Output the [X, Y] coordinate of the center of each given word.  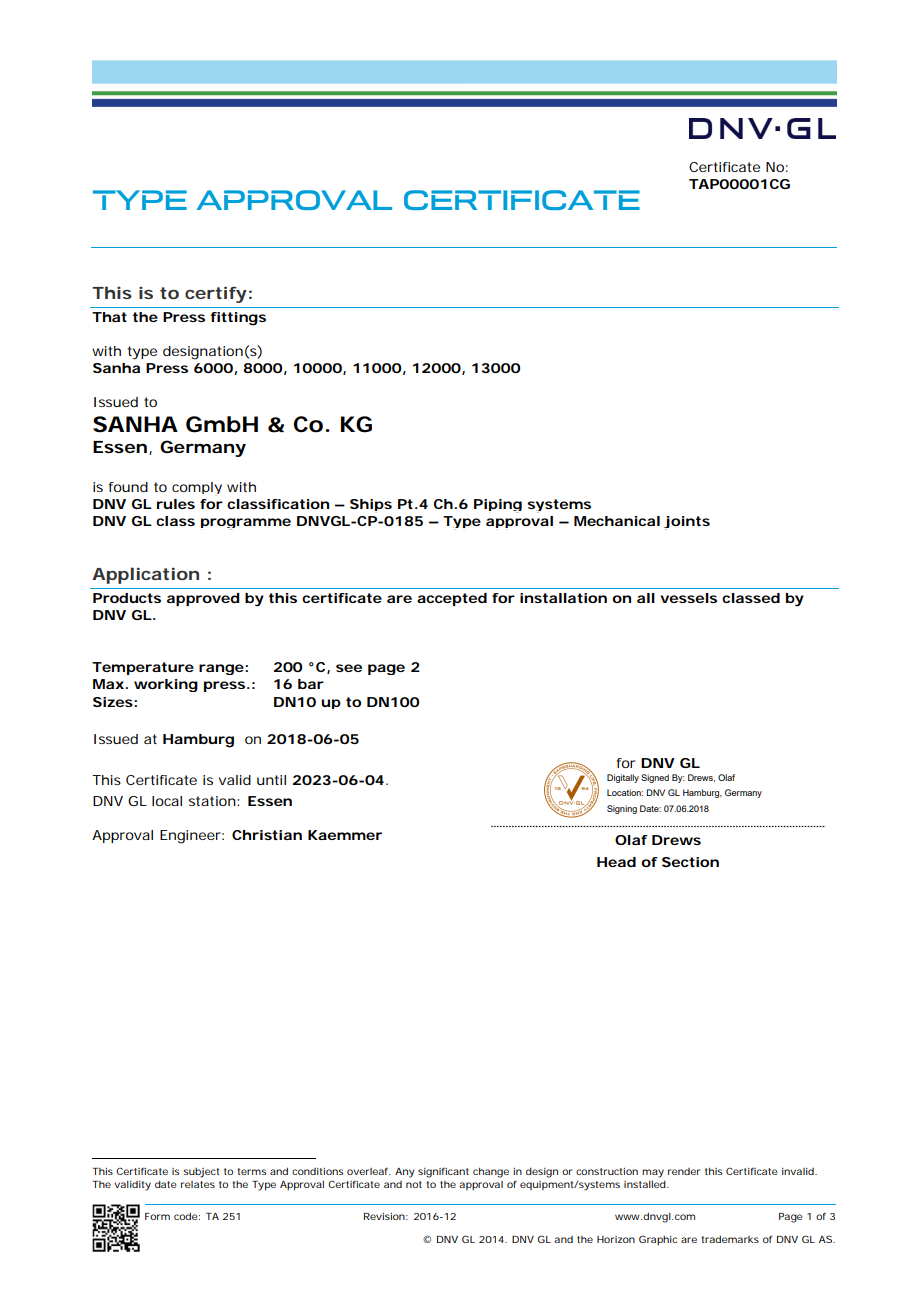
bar [311, 684]
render [684, 1171]
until [271, 780]
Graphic [658, 1240]
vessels [688, 598]
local [167, 801]
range [221, 669]
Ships [371, 505]
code [185, 1216]
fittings [238, 319]
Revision [384, 1216]
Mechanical [617, 521]
